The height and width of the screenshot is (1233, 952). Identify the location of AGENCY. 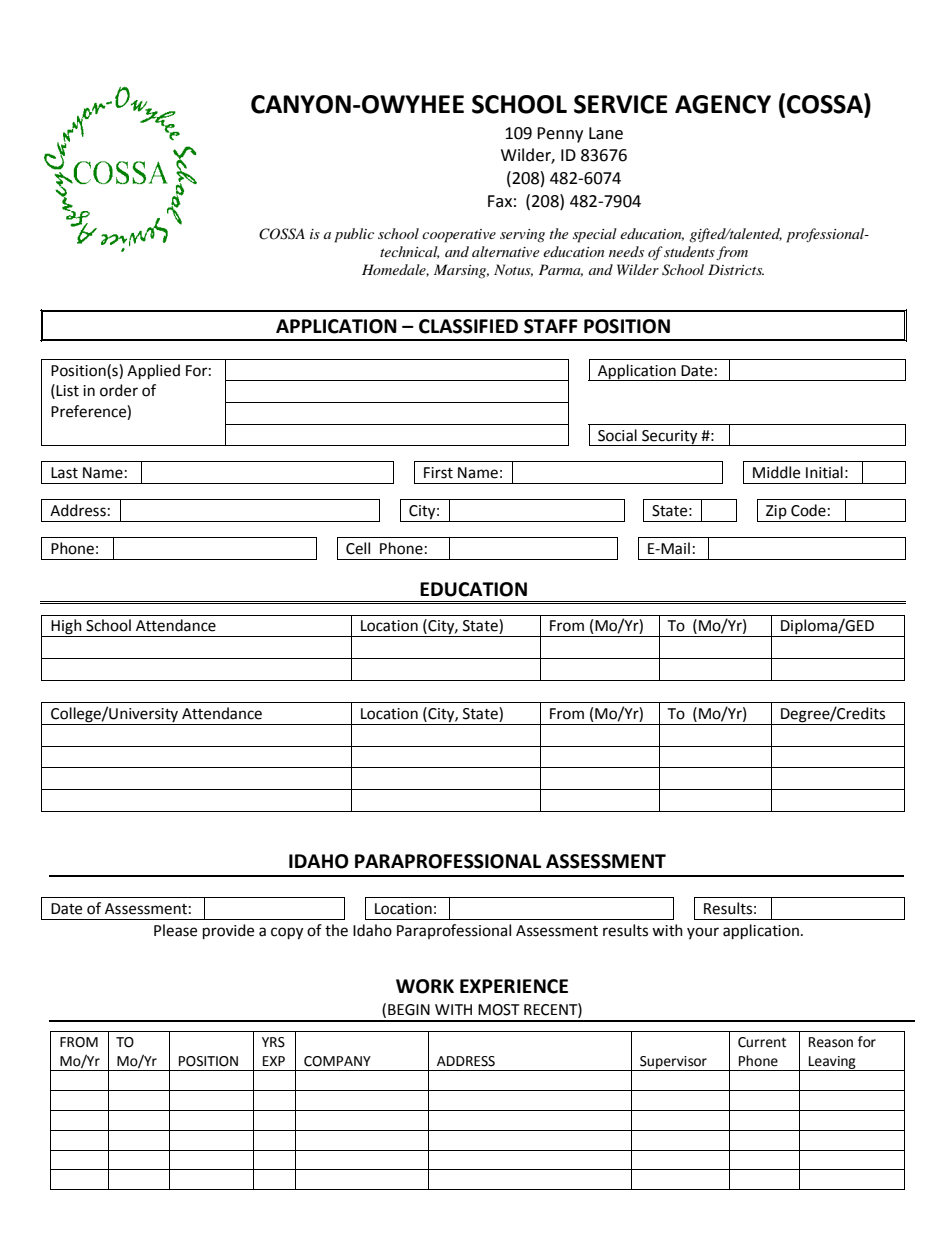
(723, 104).
